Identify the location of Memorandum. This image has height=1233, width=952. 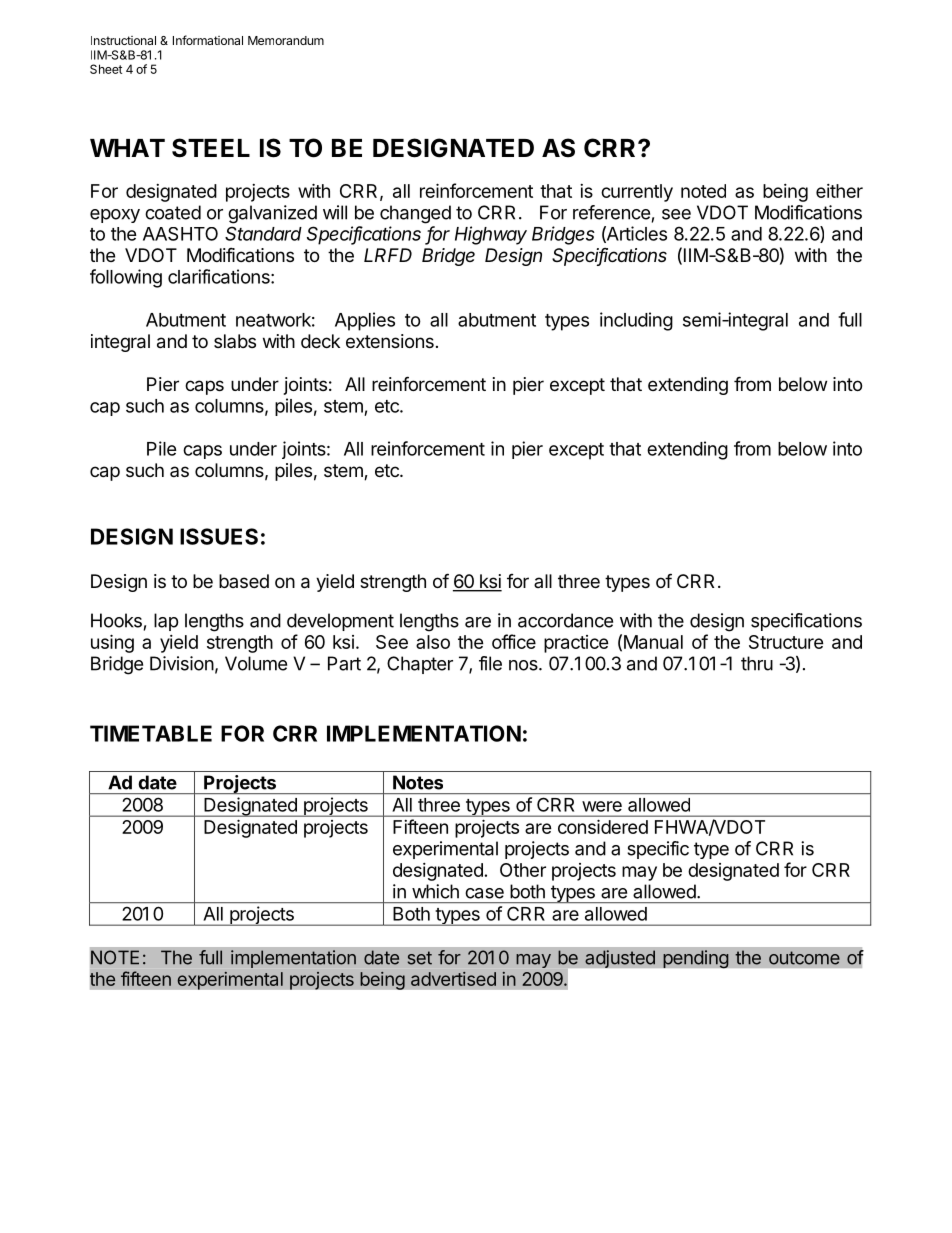
(286, 40).
